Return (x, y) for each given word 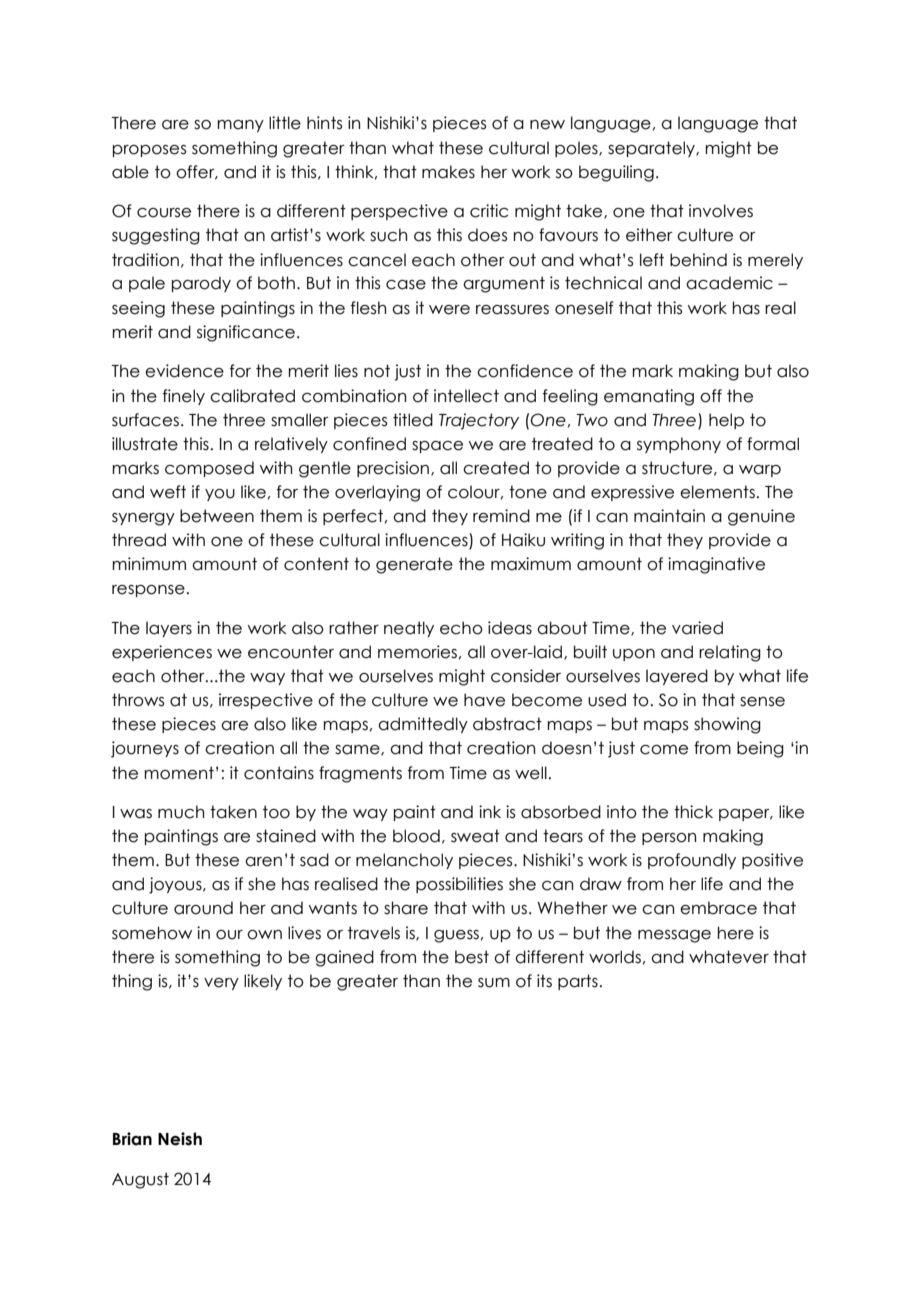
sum (494, 983)
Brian (132, 1139)
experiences (162, 653)
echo (461, 628)
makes (448, 172)
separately (652, 149)
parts (578, 982)
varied (697, 628)
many (240, 126)
